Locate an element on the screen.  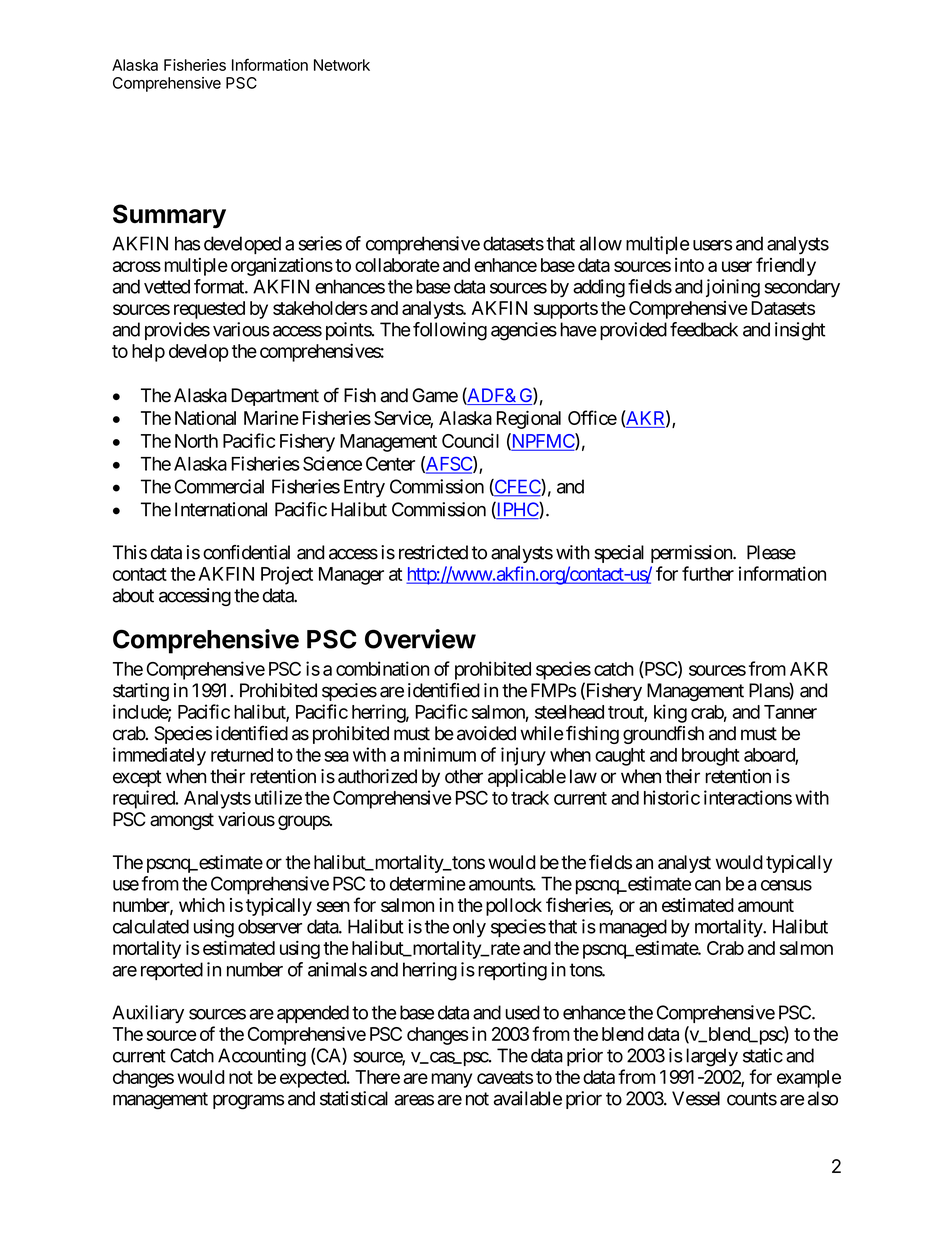
into is located at coordinates (689, 265).
